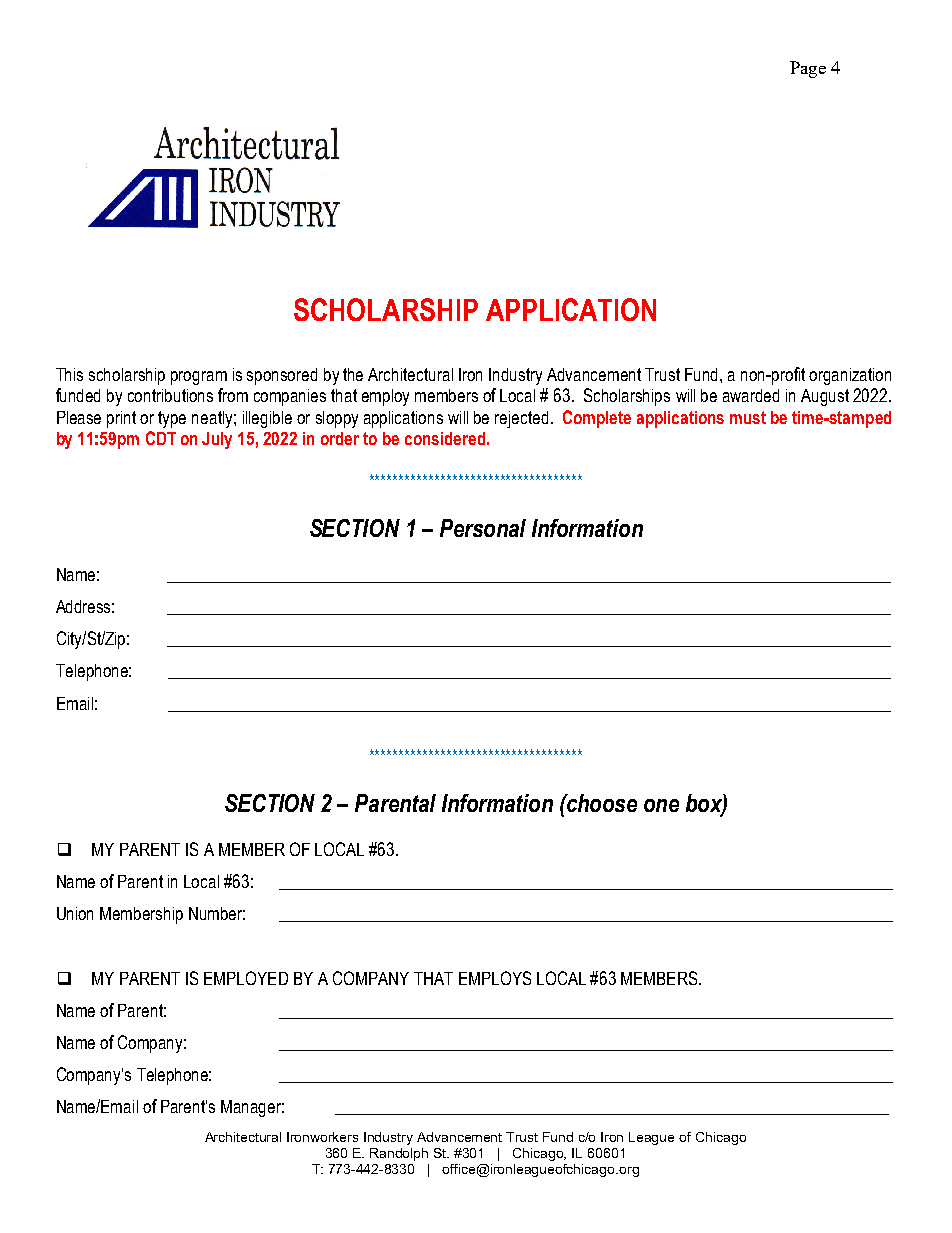  Describe the element at coordinates (850, 376) in the screenshot. I see `organization` at that location.
